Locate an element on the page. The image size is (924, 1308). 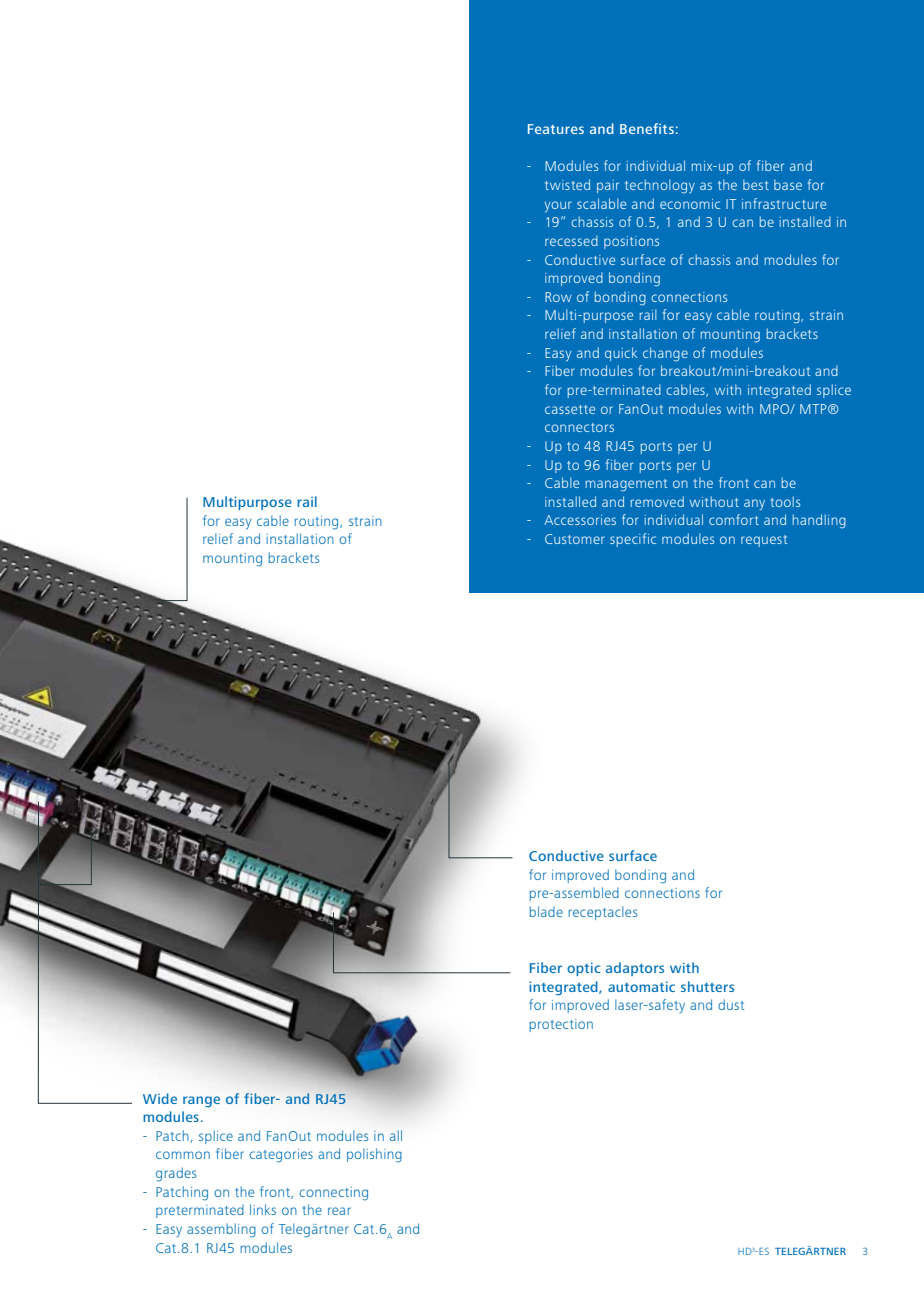
Accessories is located at coordinates (580, 520).
